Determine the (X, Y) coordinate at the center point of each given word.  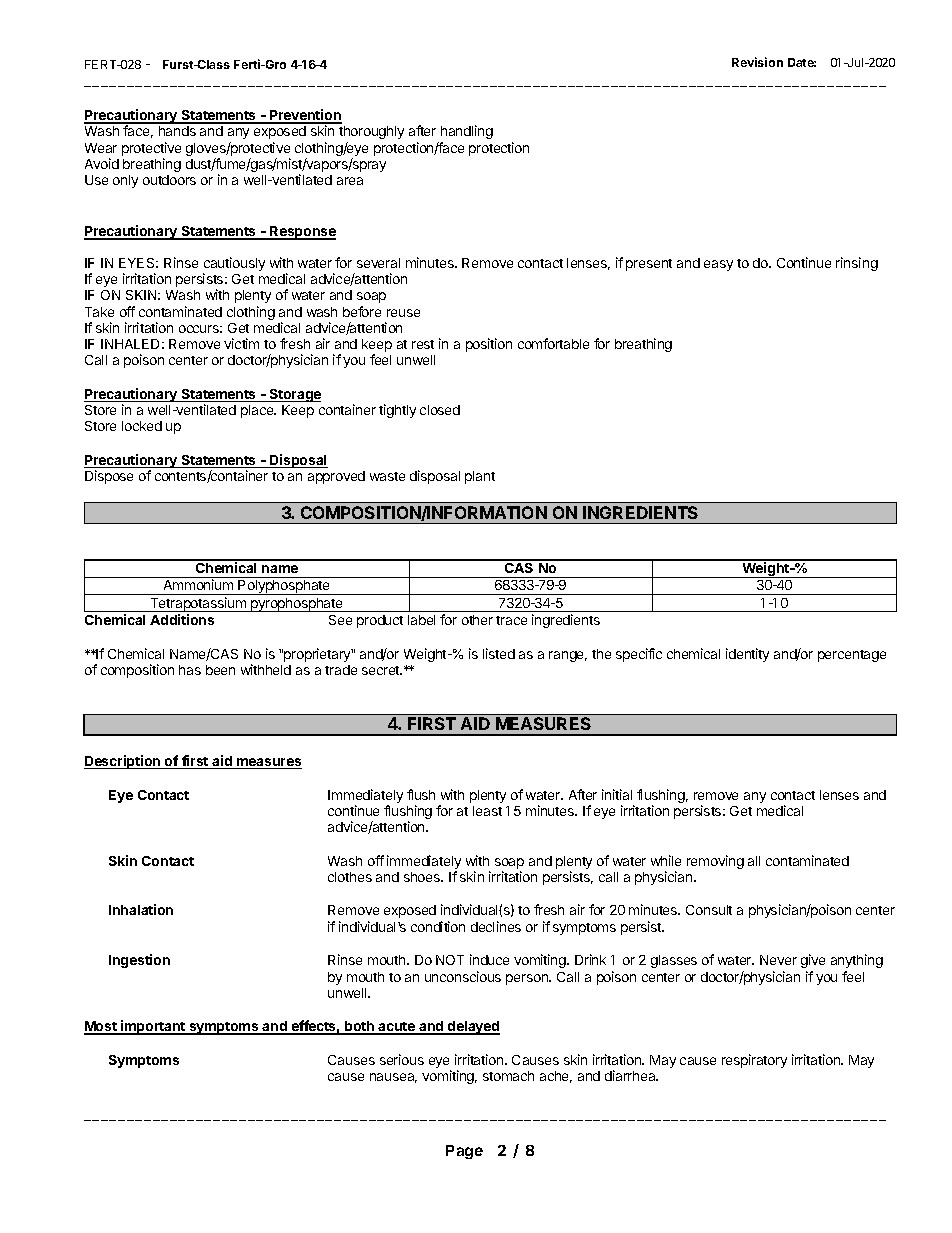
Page (464, 1152)
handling (467, 134)
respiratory (754, 1061)
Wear (101, 148)
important (153, 1027)
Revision (757, 62)
